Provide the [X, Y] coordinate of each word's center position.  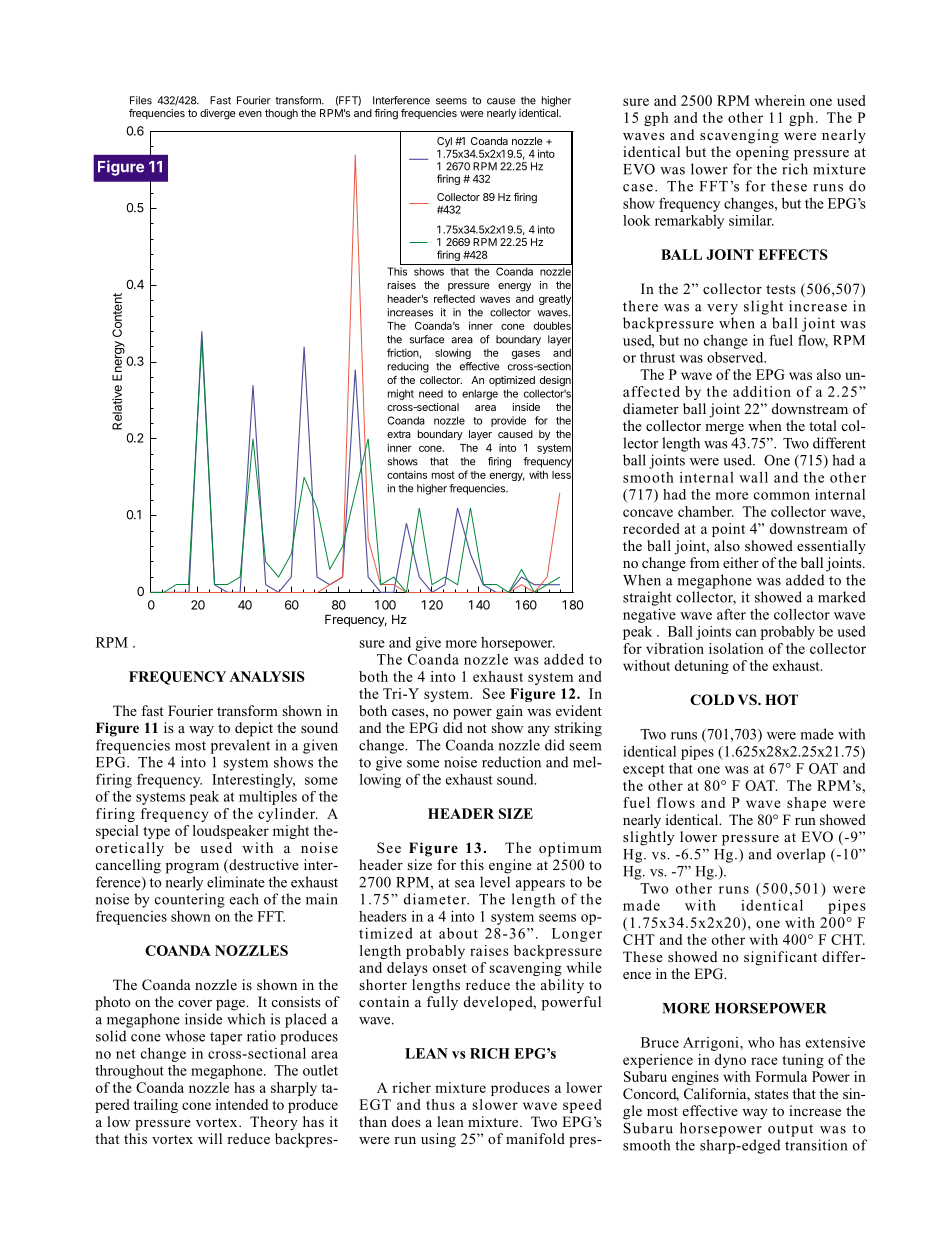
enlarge [480, 394]
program [192, 868]
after [731, 614]
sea [465, 884]
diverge [218, 114]
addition [762, 391]
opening [762, 153]
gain [509, 712]
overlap [801, 855]
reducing [408, 367]
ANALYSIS [267, 676]
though [281, 114]
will [210, 1138]
